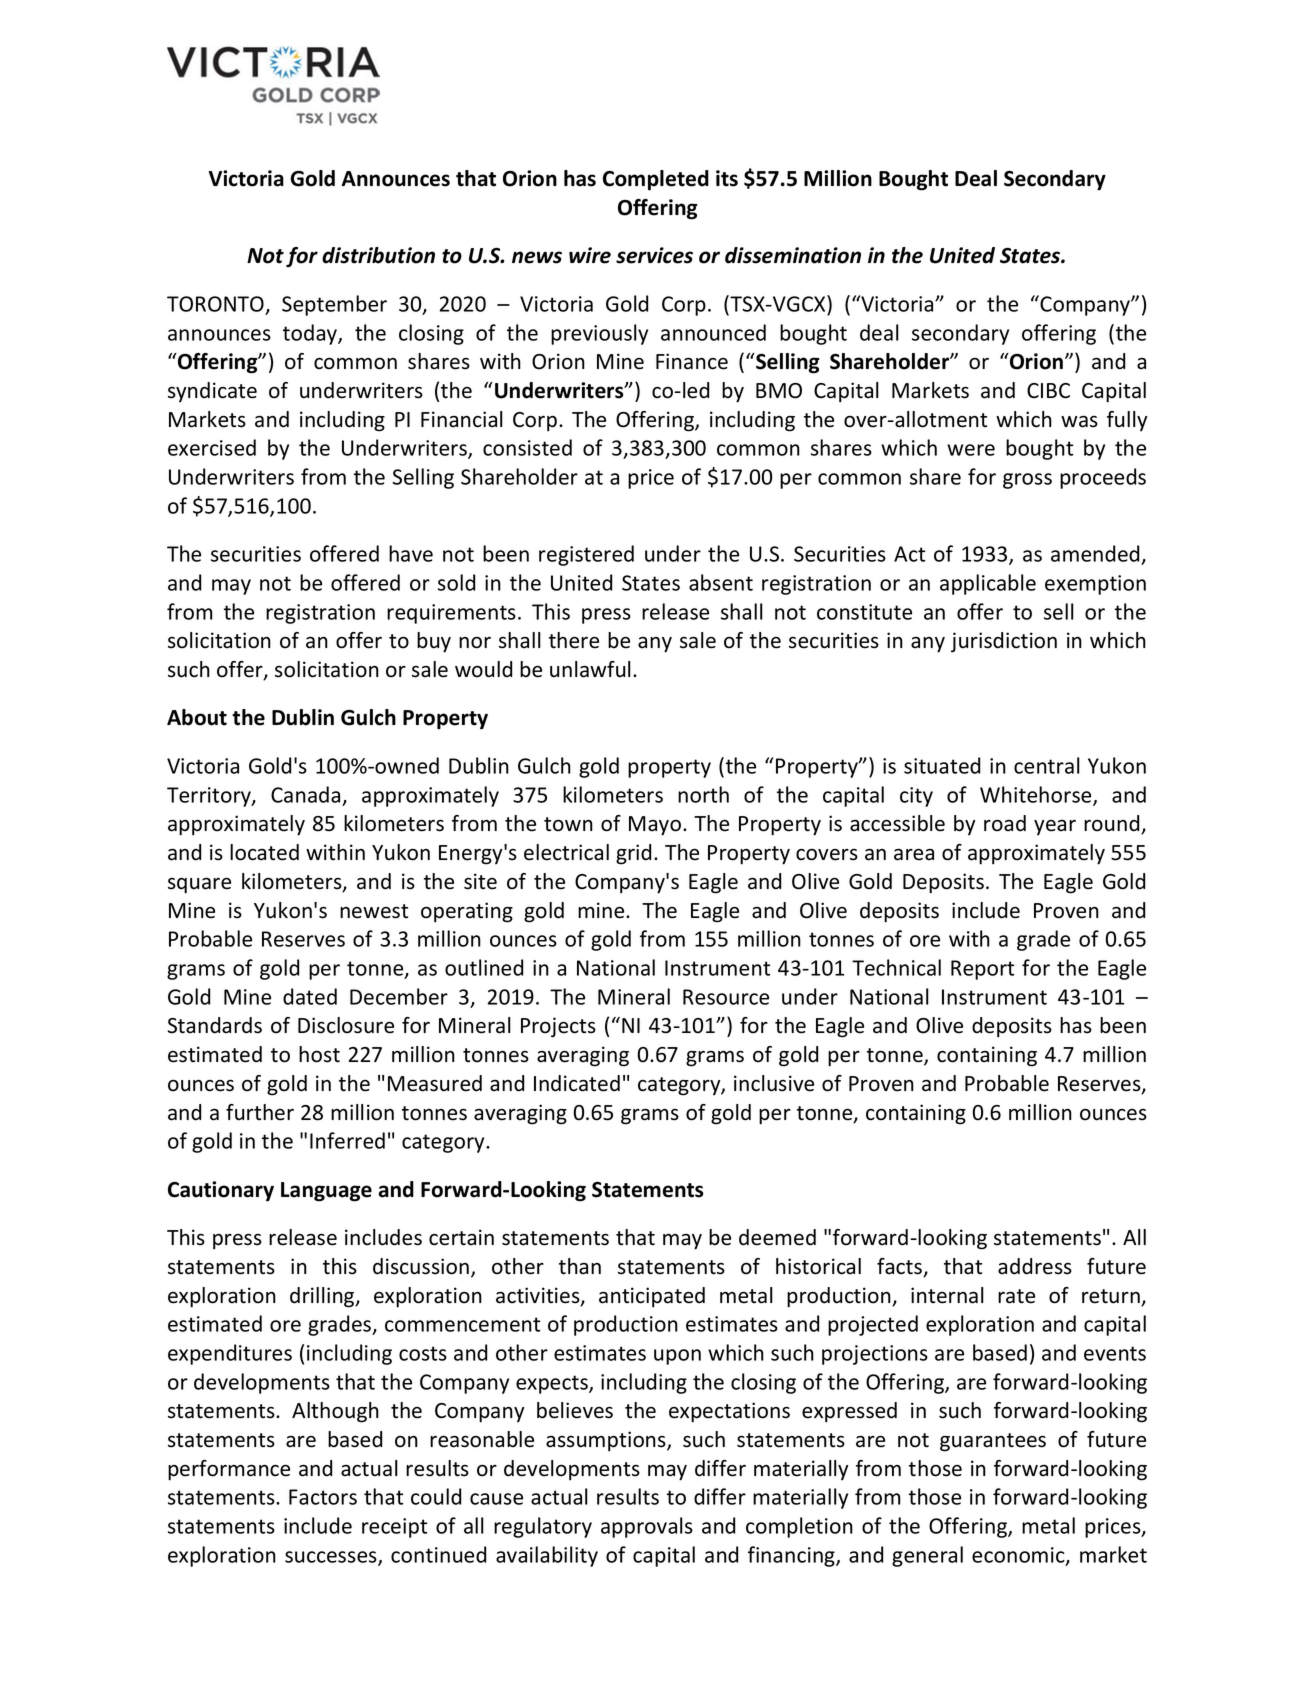 Image resolution: width=1315 pixels, height=1702 pixels. What do you see at coordinates (703, 794) in the page?
I see `north` at bounding box center [703, 794].
